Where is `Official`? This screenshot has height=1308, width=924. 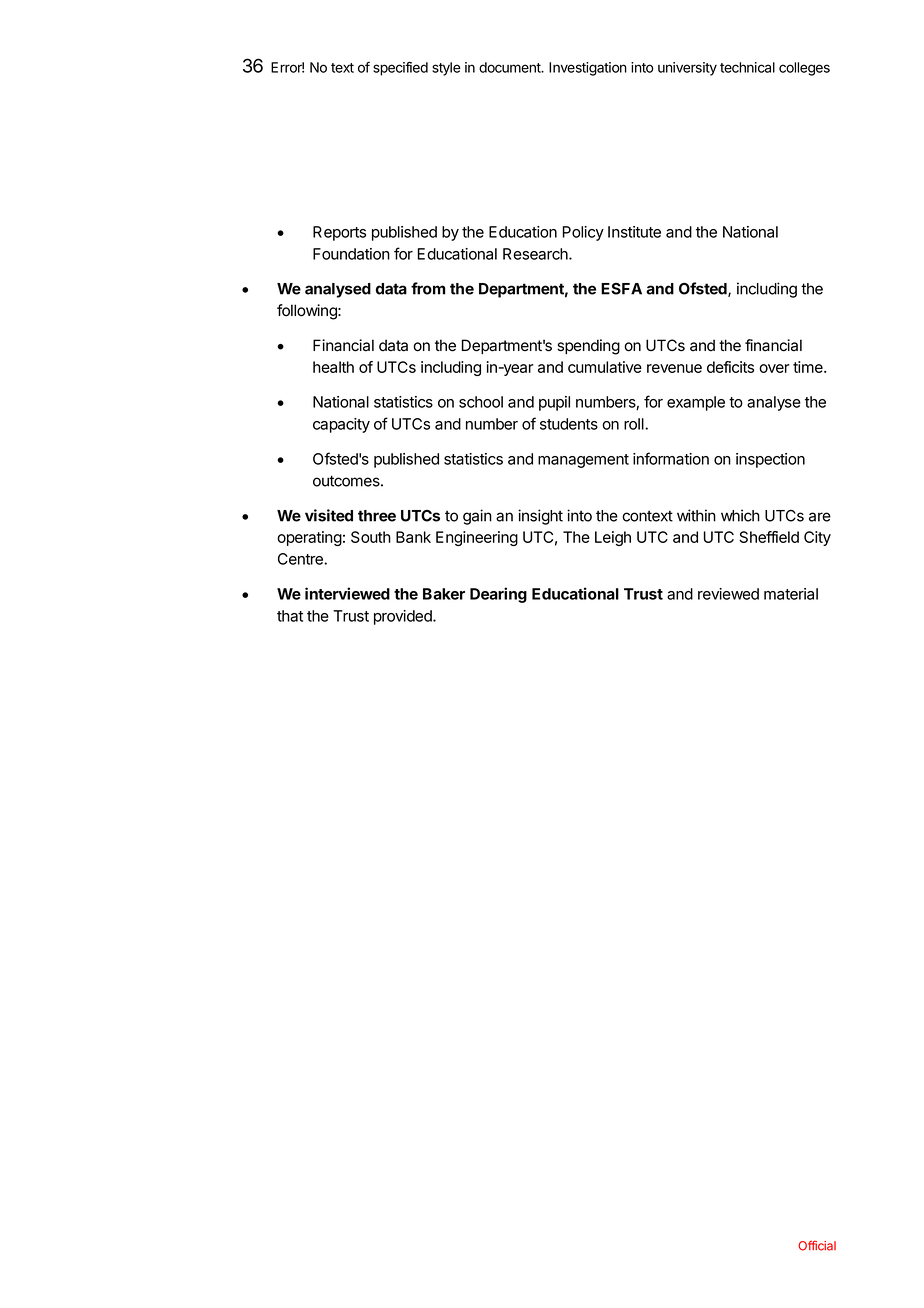
Official is located at coordinates (817, 1245).
